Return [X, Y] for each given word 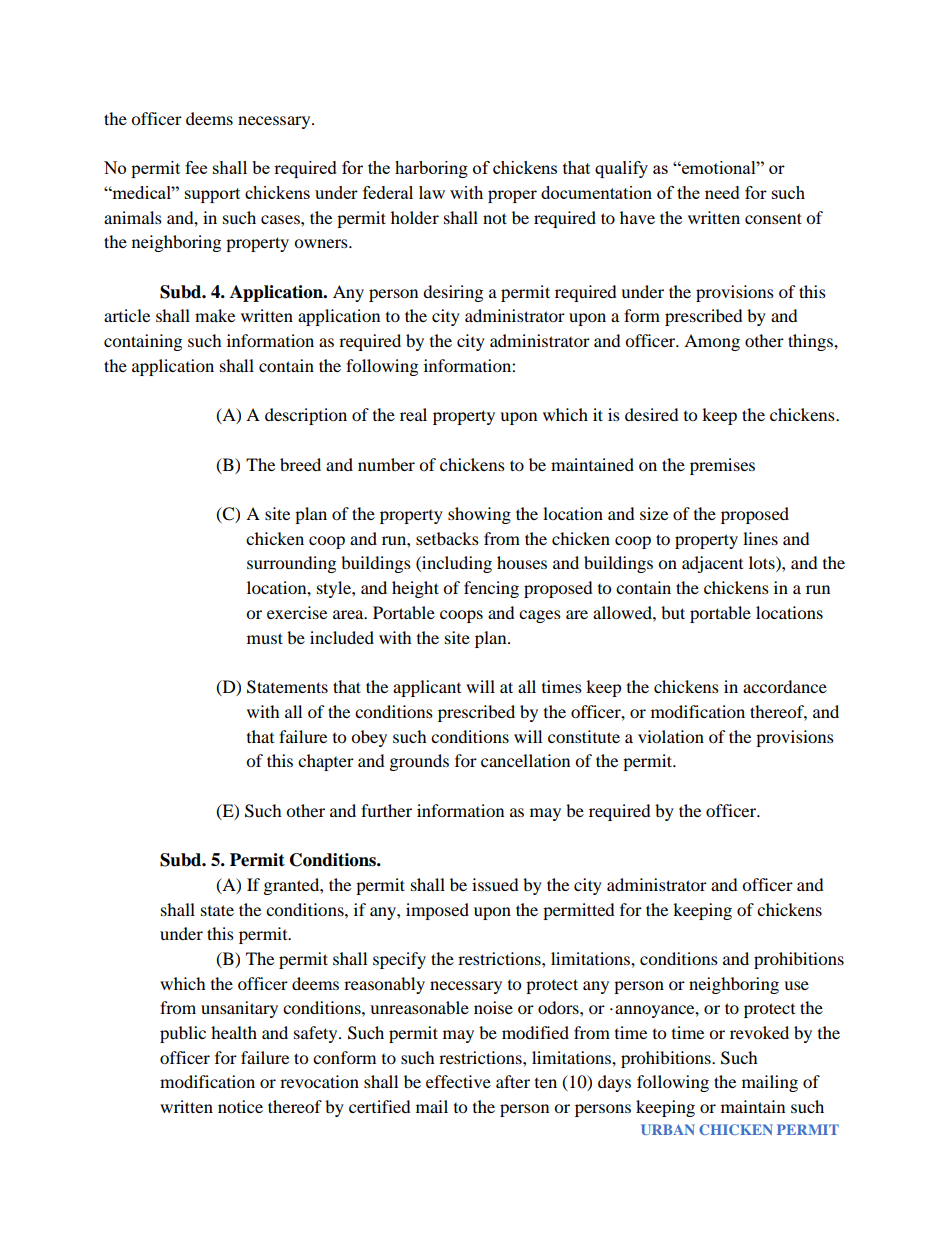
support [212, 195]
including [456, 564]
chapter [326, 762]
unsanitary [239, 1009]
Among [712, 342]
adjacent [712, 564]
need [722, 192]
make [215, 315]
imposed [437, 911]
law [432, 192]
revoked [759, 1032]
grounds [419, 762]
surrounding [291, 564]
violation [671, 736]
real [413, 414]
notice [240, 1106]
